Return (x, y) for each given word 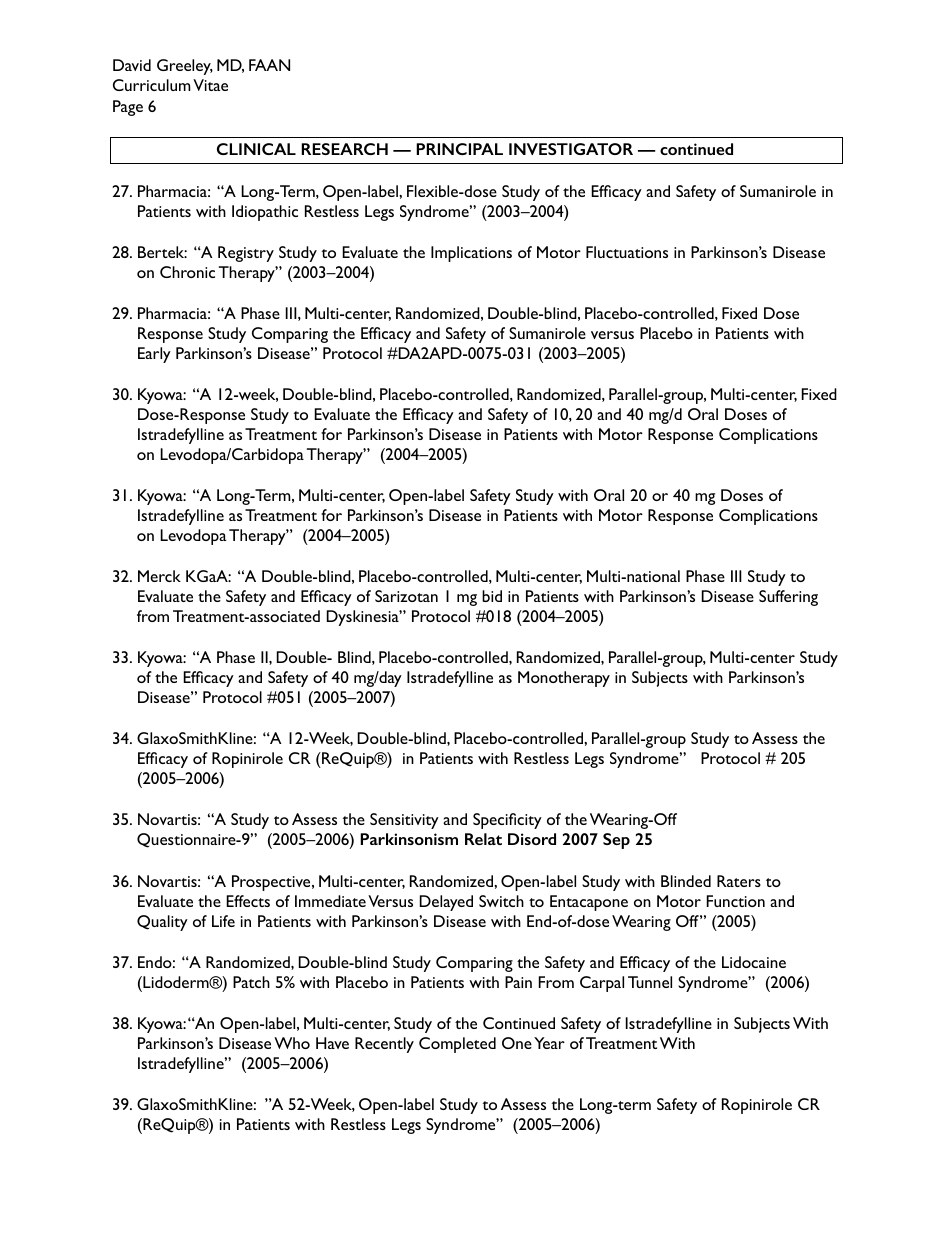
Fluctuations (627, 252)
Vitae (210, 85)
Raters (739, 881)
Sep (616, 841)
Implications (471, 254)
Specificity (507, 821)
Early (154, 355)
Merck (159, 576)
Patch (251, 982)
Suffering (788, 598)
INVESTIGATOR (571, 149)
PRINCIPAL (459, 149)
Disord (532, 839)
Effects (248, 901)
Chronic (187, 272)
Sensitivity (404, 821)
